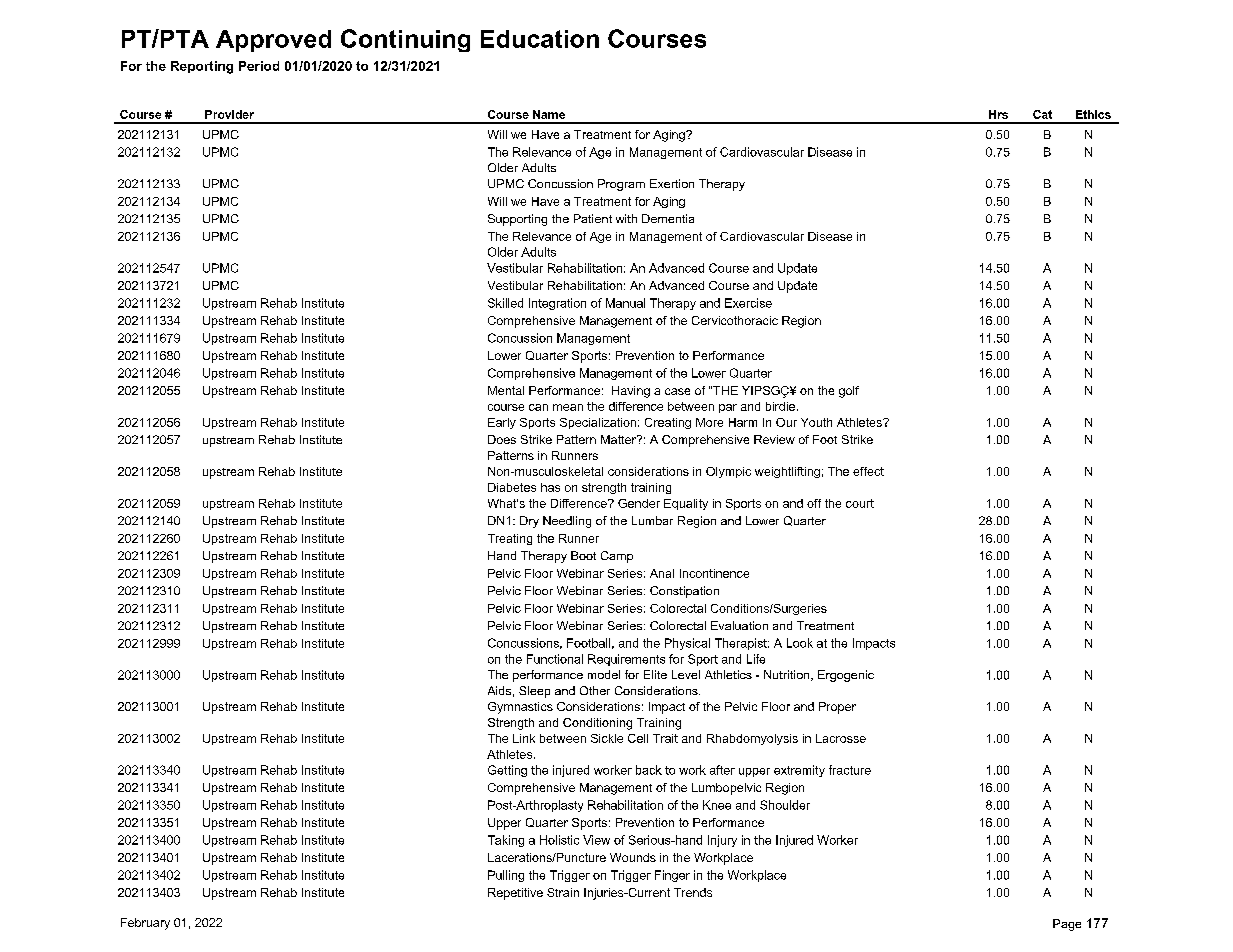  What do you see at coordinates (563, 892) in the image?
I see `Strain` at bounding box center [563, 892].
